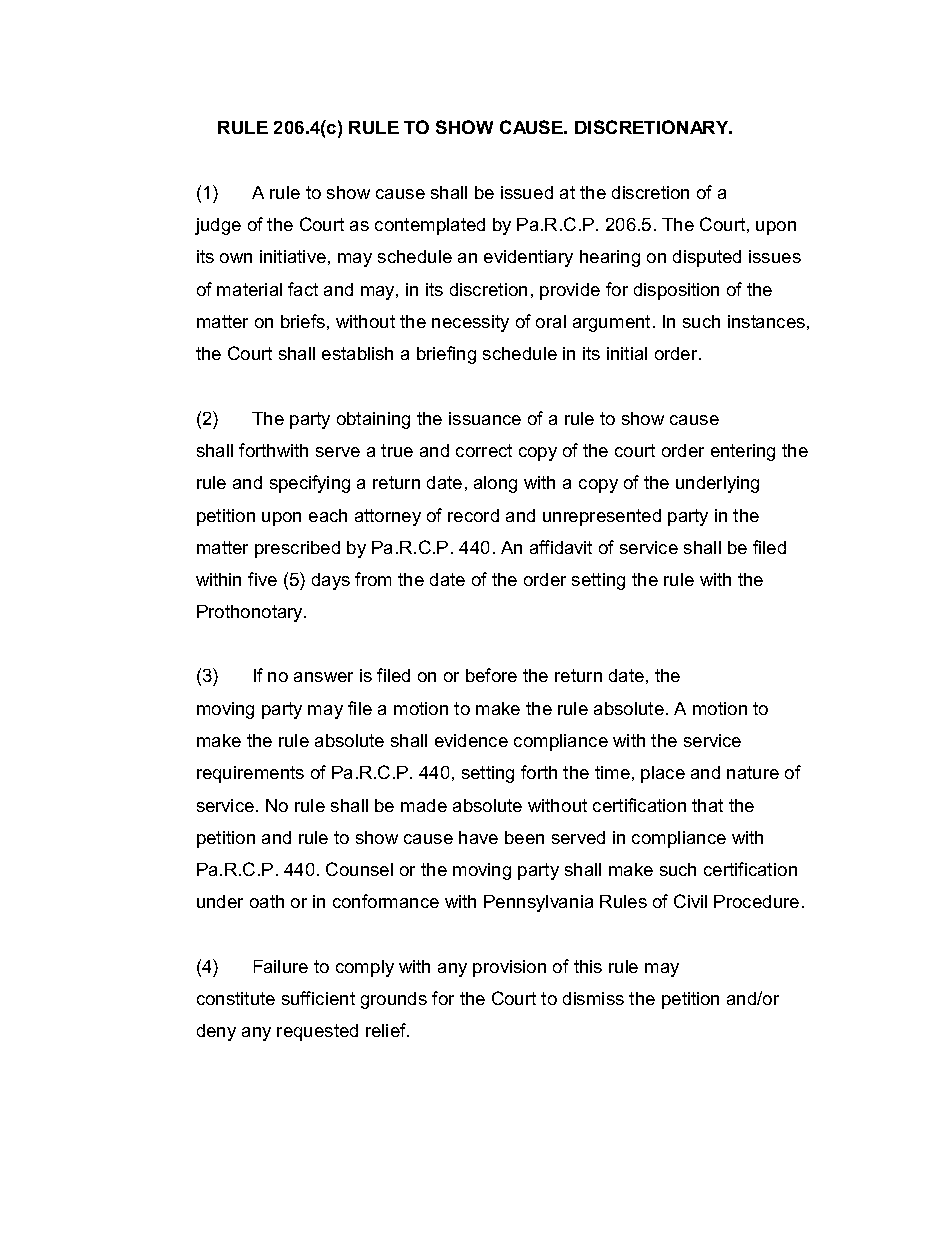  I want to click on entering, so click(743, 452).
